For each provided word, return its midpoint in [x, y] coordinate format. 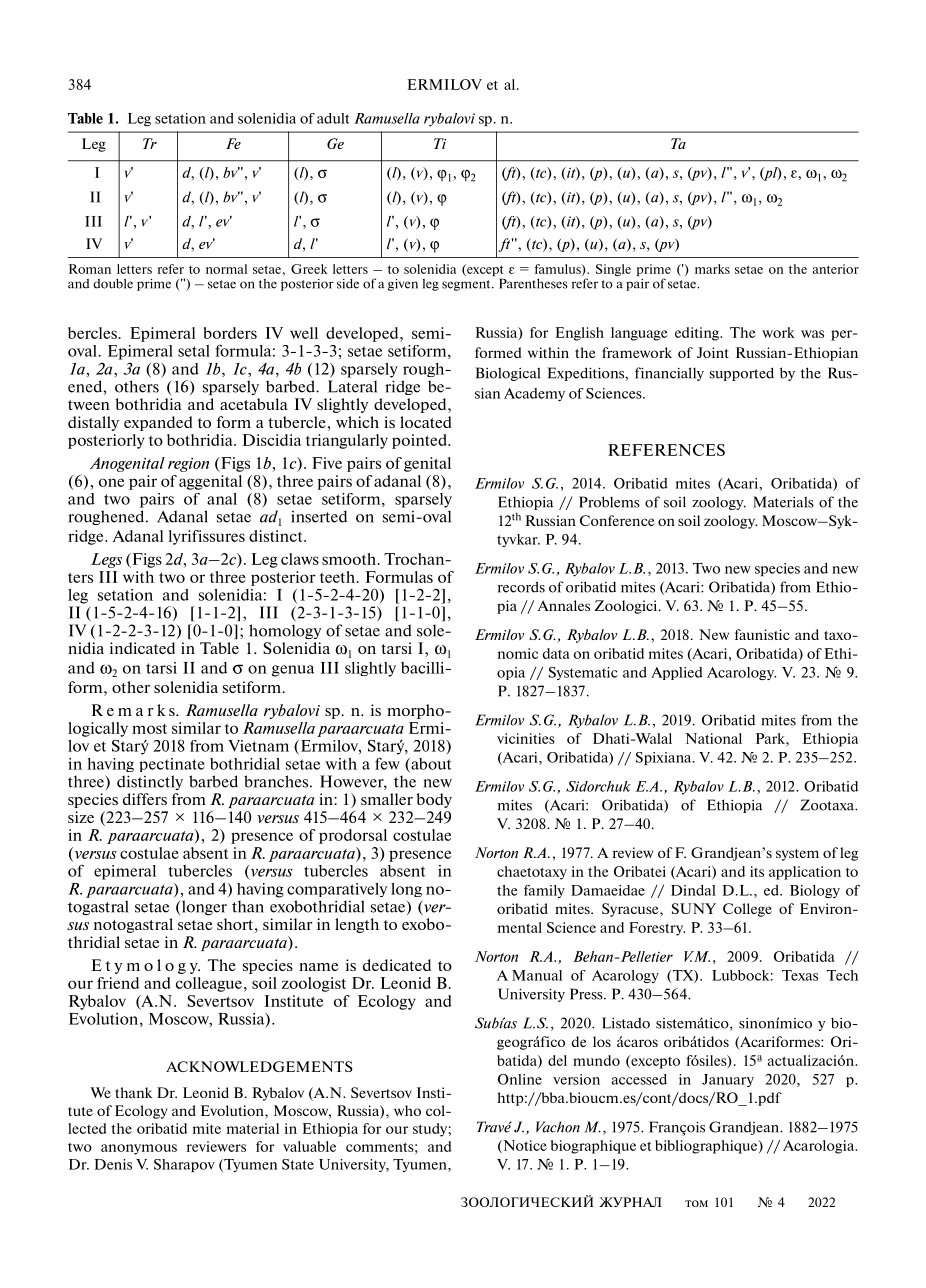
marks [712, 269]
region [188, 465]
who [407, 1110]
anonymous [139, 1149]
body [434, 800]
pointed [420, 441]
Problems [609, 502]
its [757, 871]
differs [145, 799]
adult [333, 118]
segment [467, 285]
